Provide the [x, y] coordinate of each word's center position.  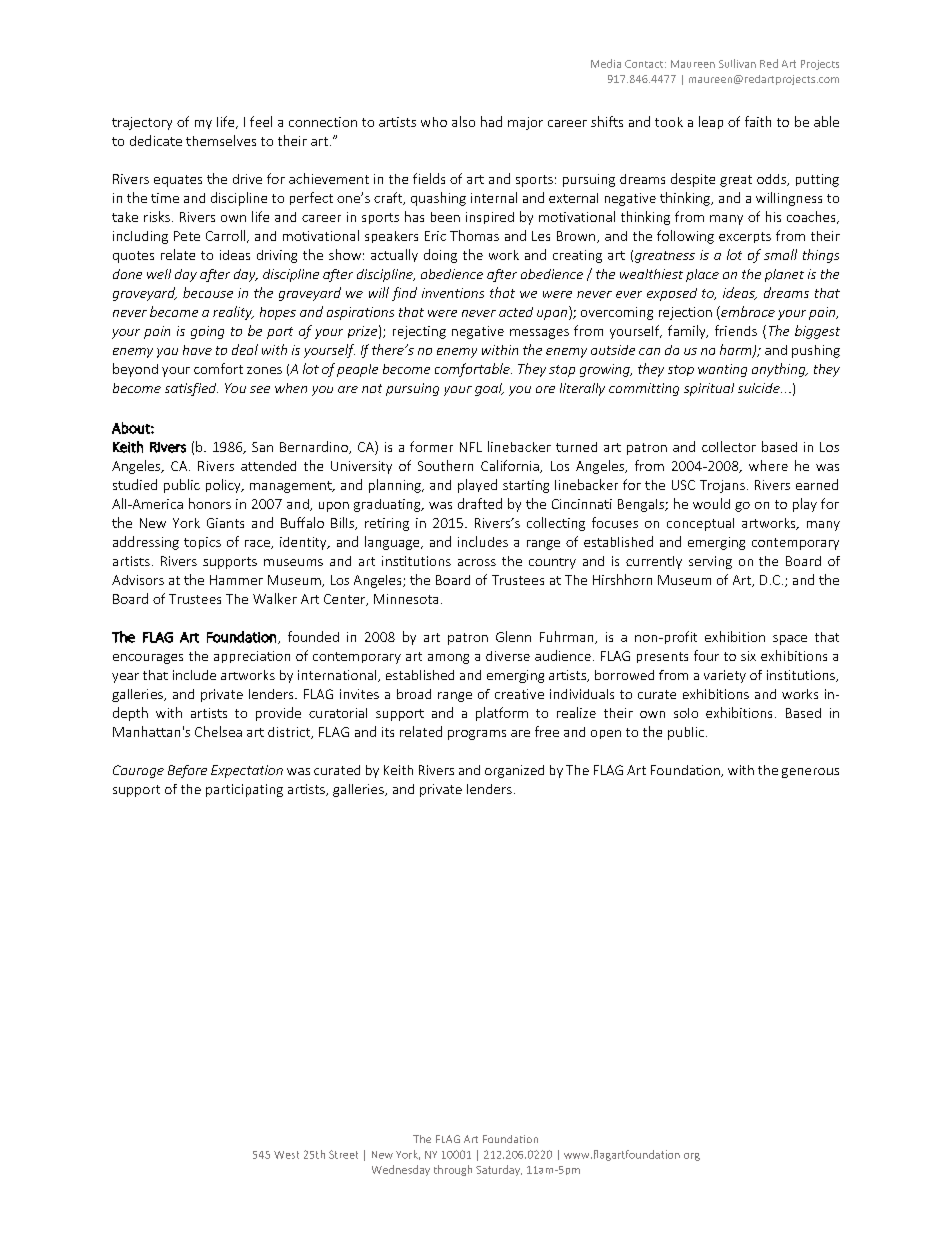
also [463, 121]
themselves [221, 140]
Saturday [499, 1170]
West [286, 1155]
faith [758, 121]
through [453, 1170]
